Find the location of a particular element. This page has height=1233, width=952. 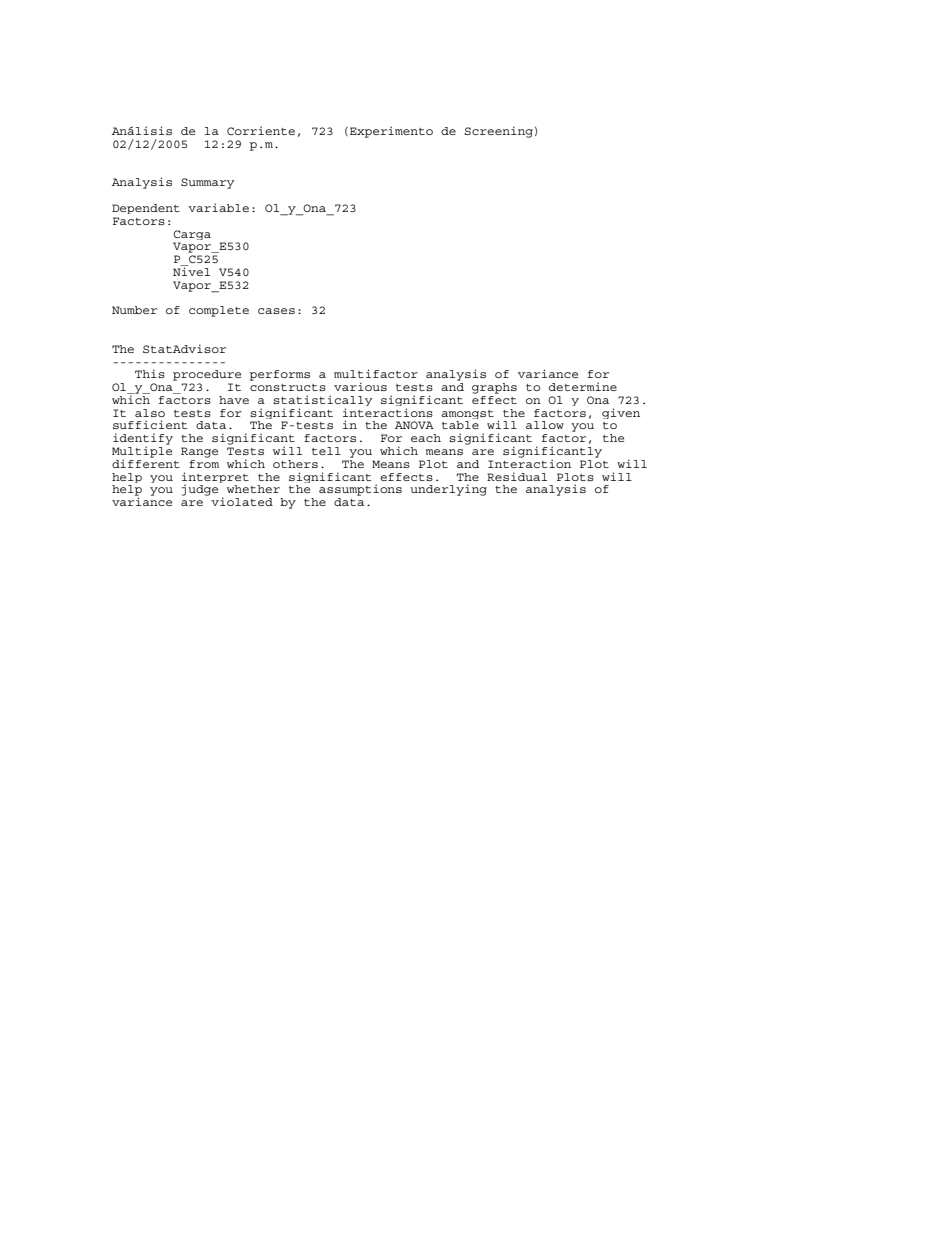

allow is located at coordinates (545, 425).
